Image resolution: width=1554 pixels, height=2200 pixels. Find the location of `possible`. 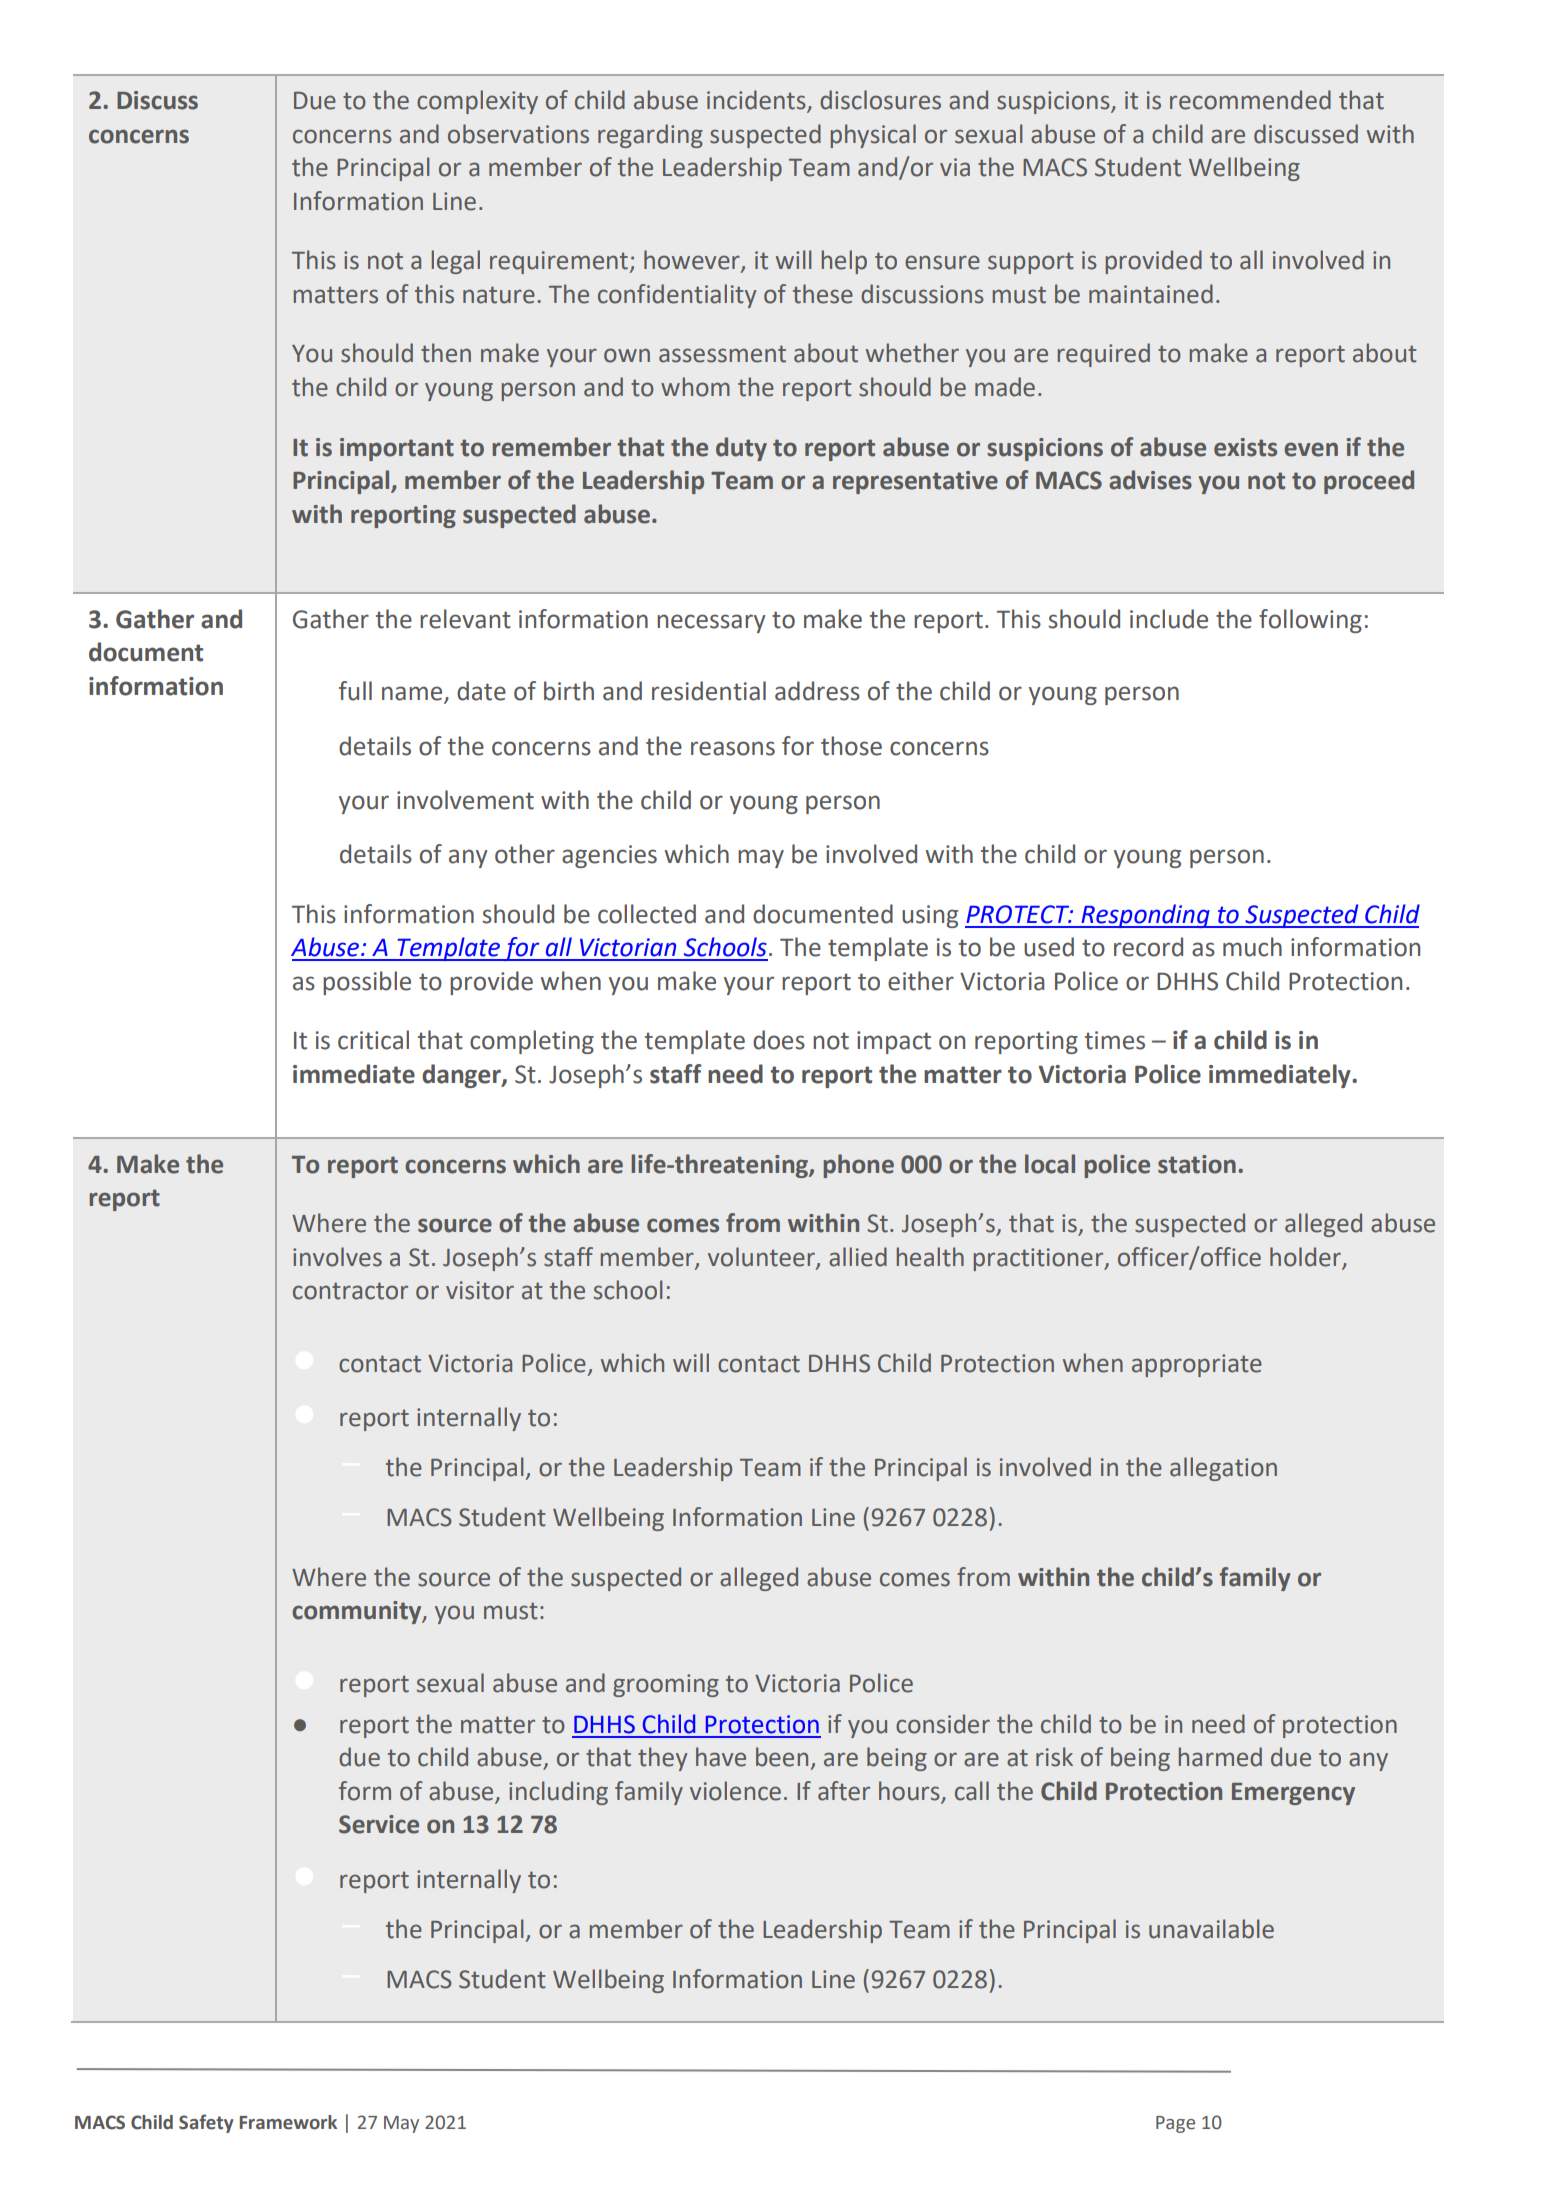

possible is located at coordinates (367, 983).
